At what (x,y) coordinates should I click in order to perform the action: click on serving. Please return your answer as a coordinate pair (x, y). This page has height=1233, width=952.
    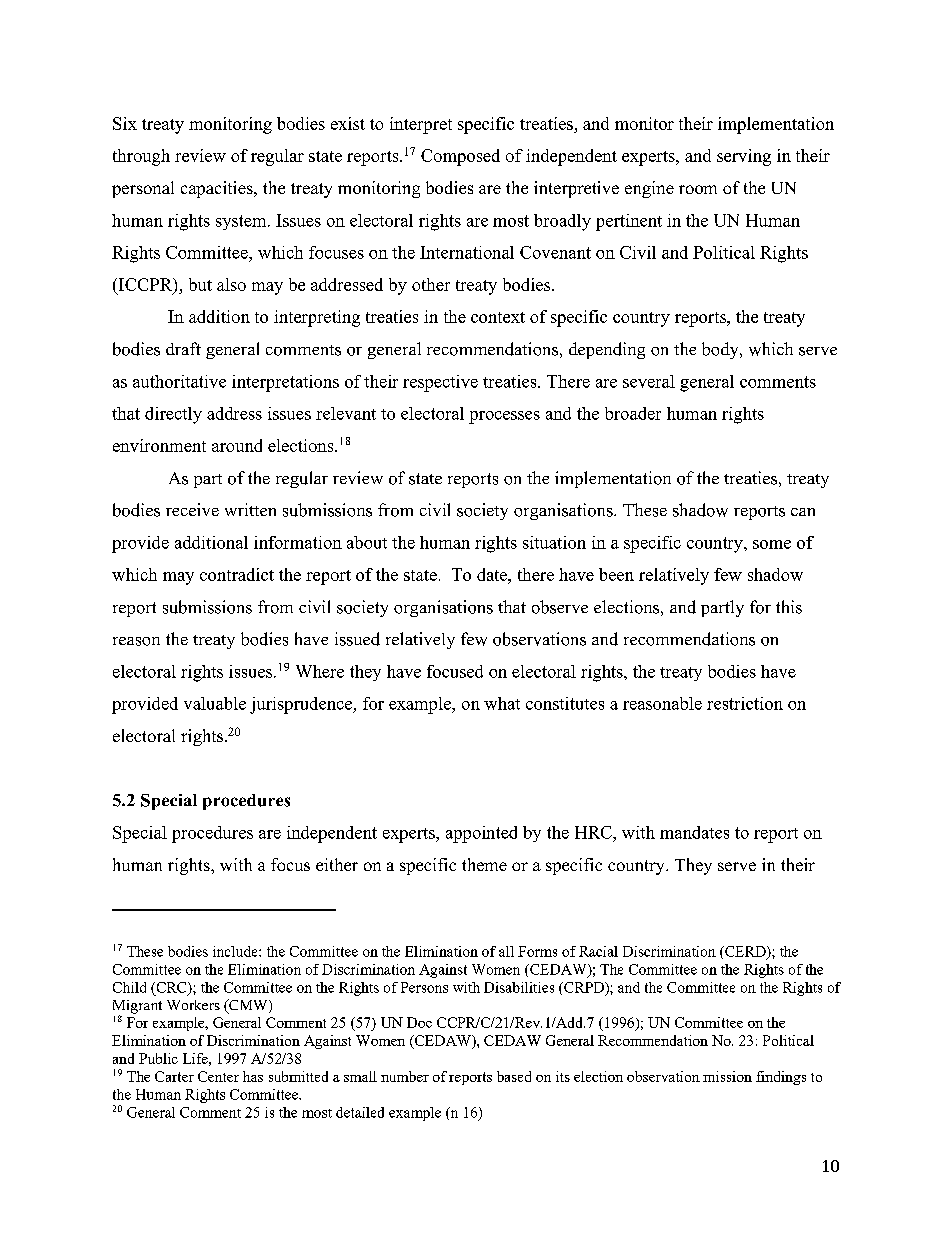
    Looking at the image, I should click on (744, 157).
